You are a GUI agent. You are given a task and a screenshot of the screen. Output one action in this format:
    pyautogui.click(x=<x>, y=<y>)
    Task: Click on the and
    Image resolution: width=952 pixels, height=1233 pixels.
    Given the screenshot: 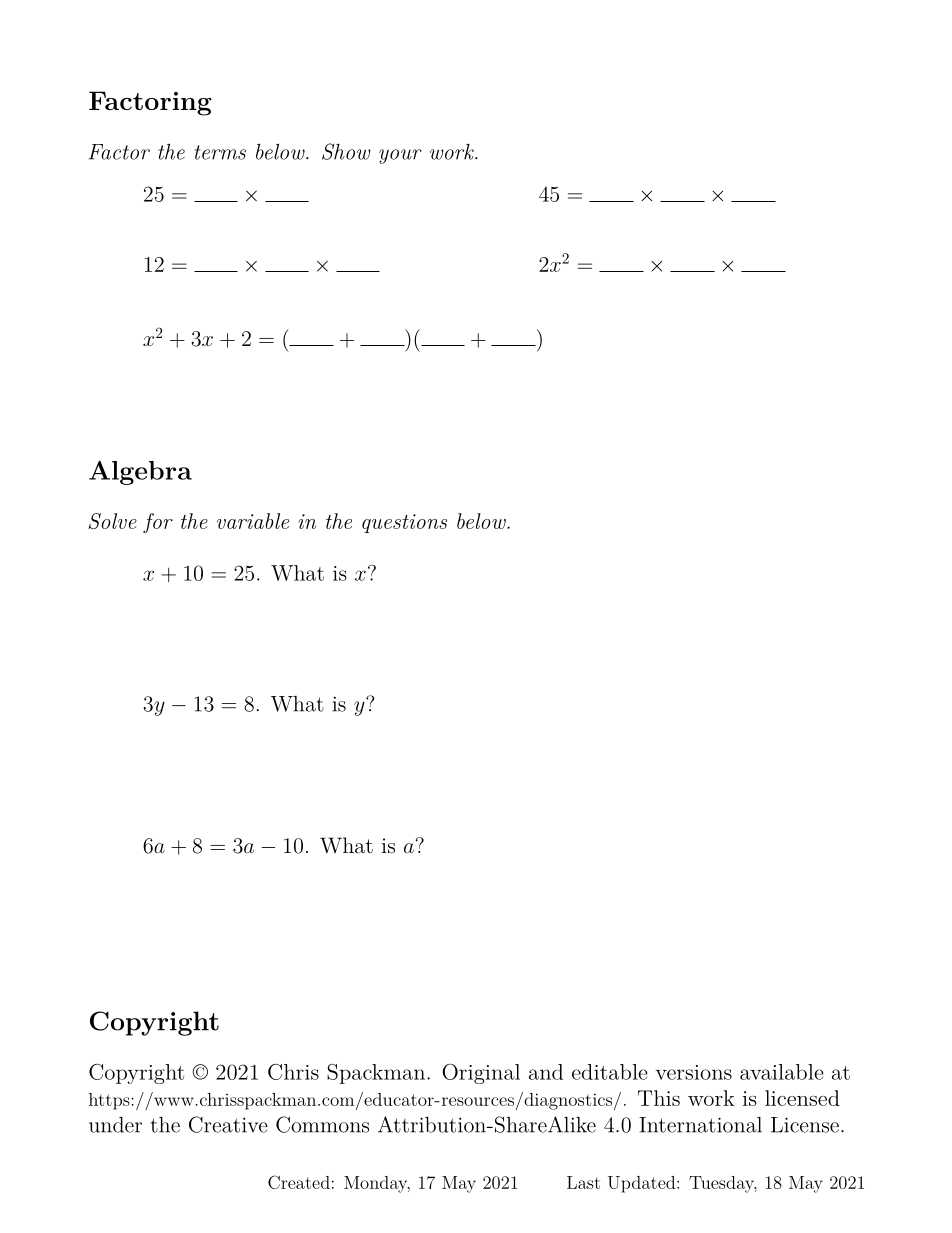 What is the action you would take?
    pyautogui.click(x=546, y=1072)
